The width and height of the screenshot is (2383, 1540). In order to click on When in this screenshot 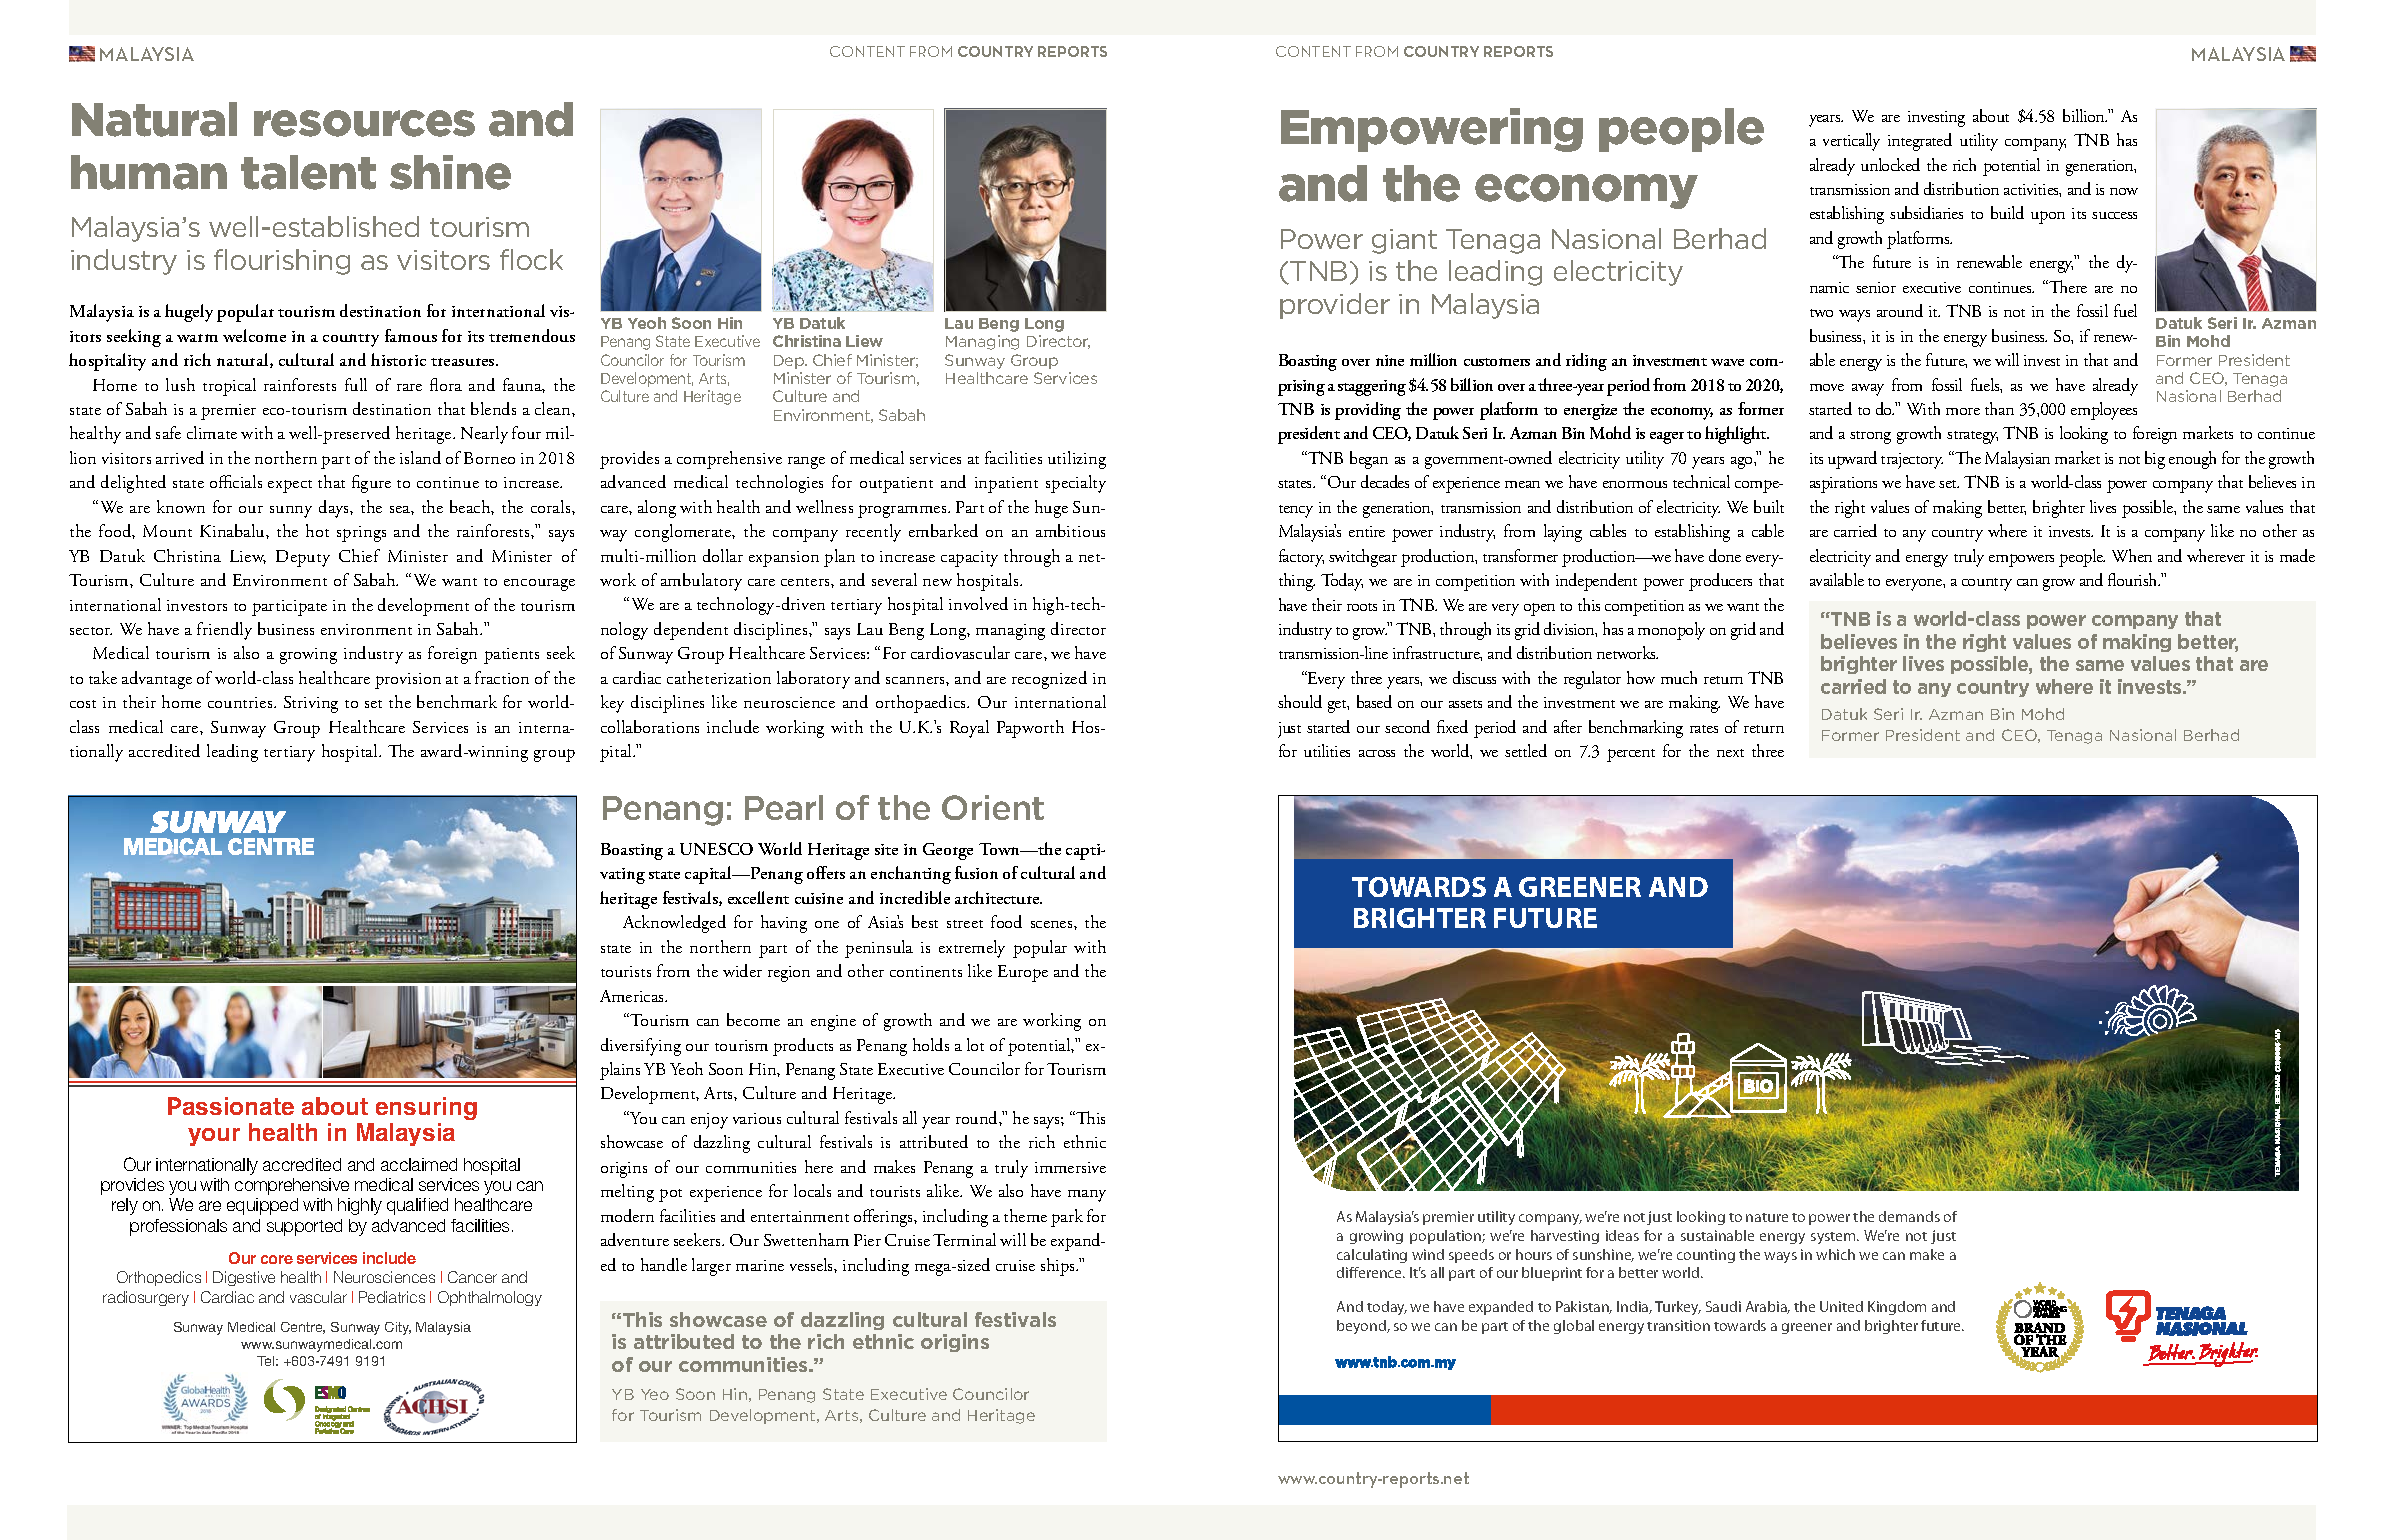, I will do `click(2132, 555)`.
